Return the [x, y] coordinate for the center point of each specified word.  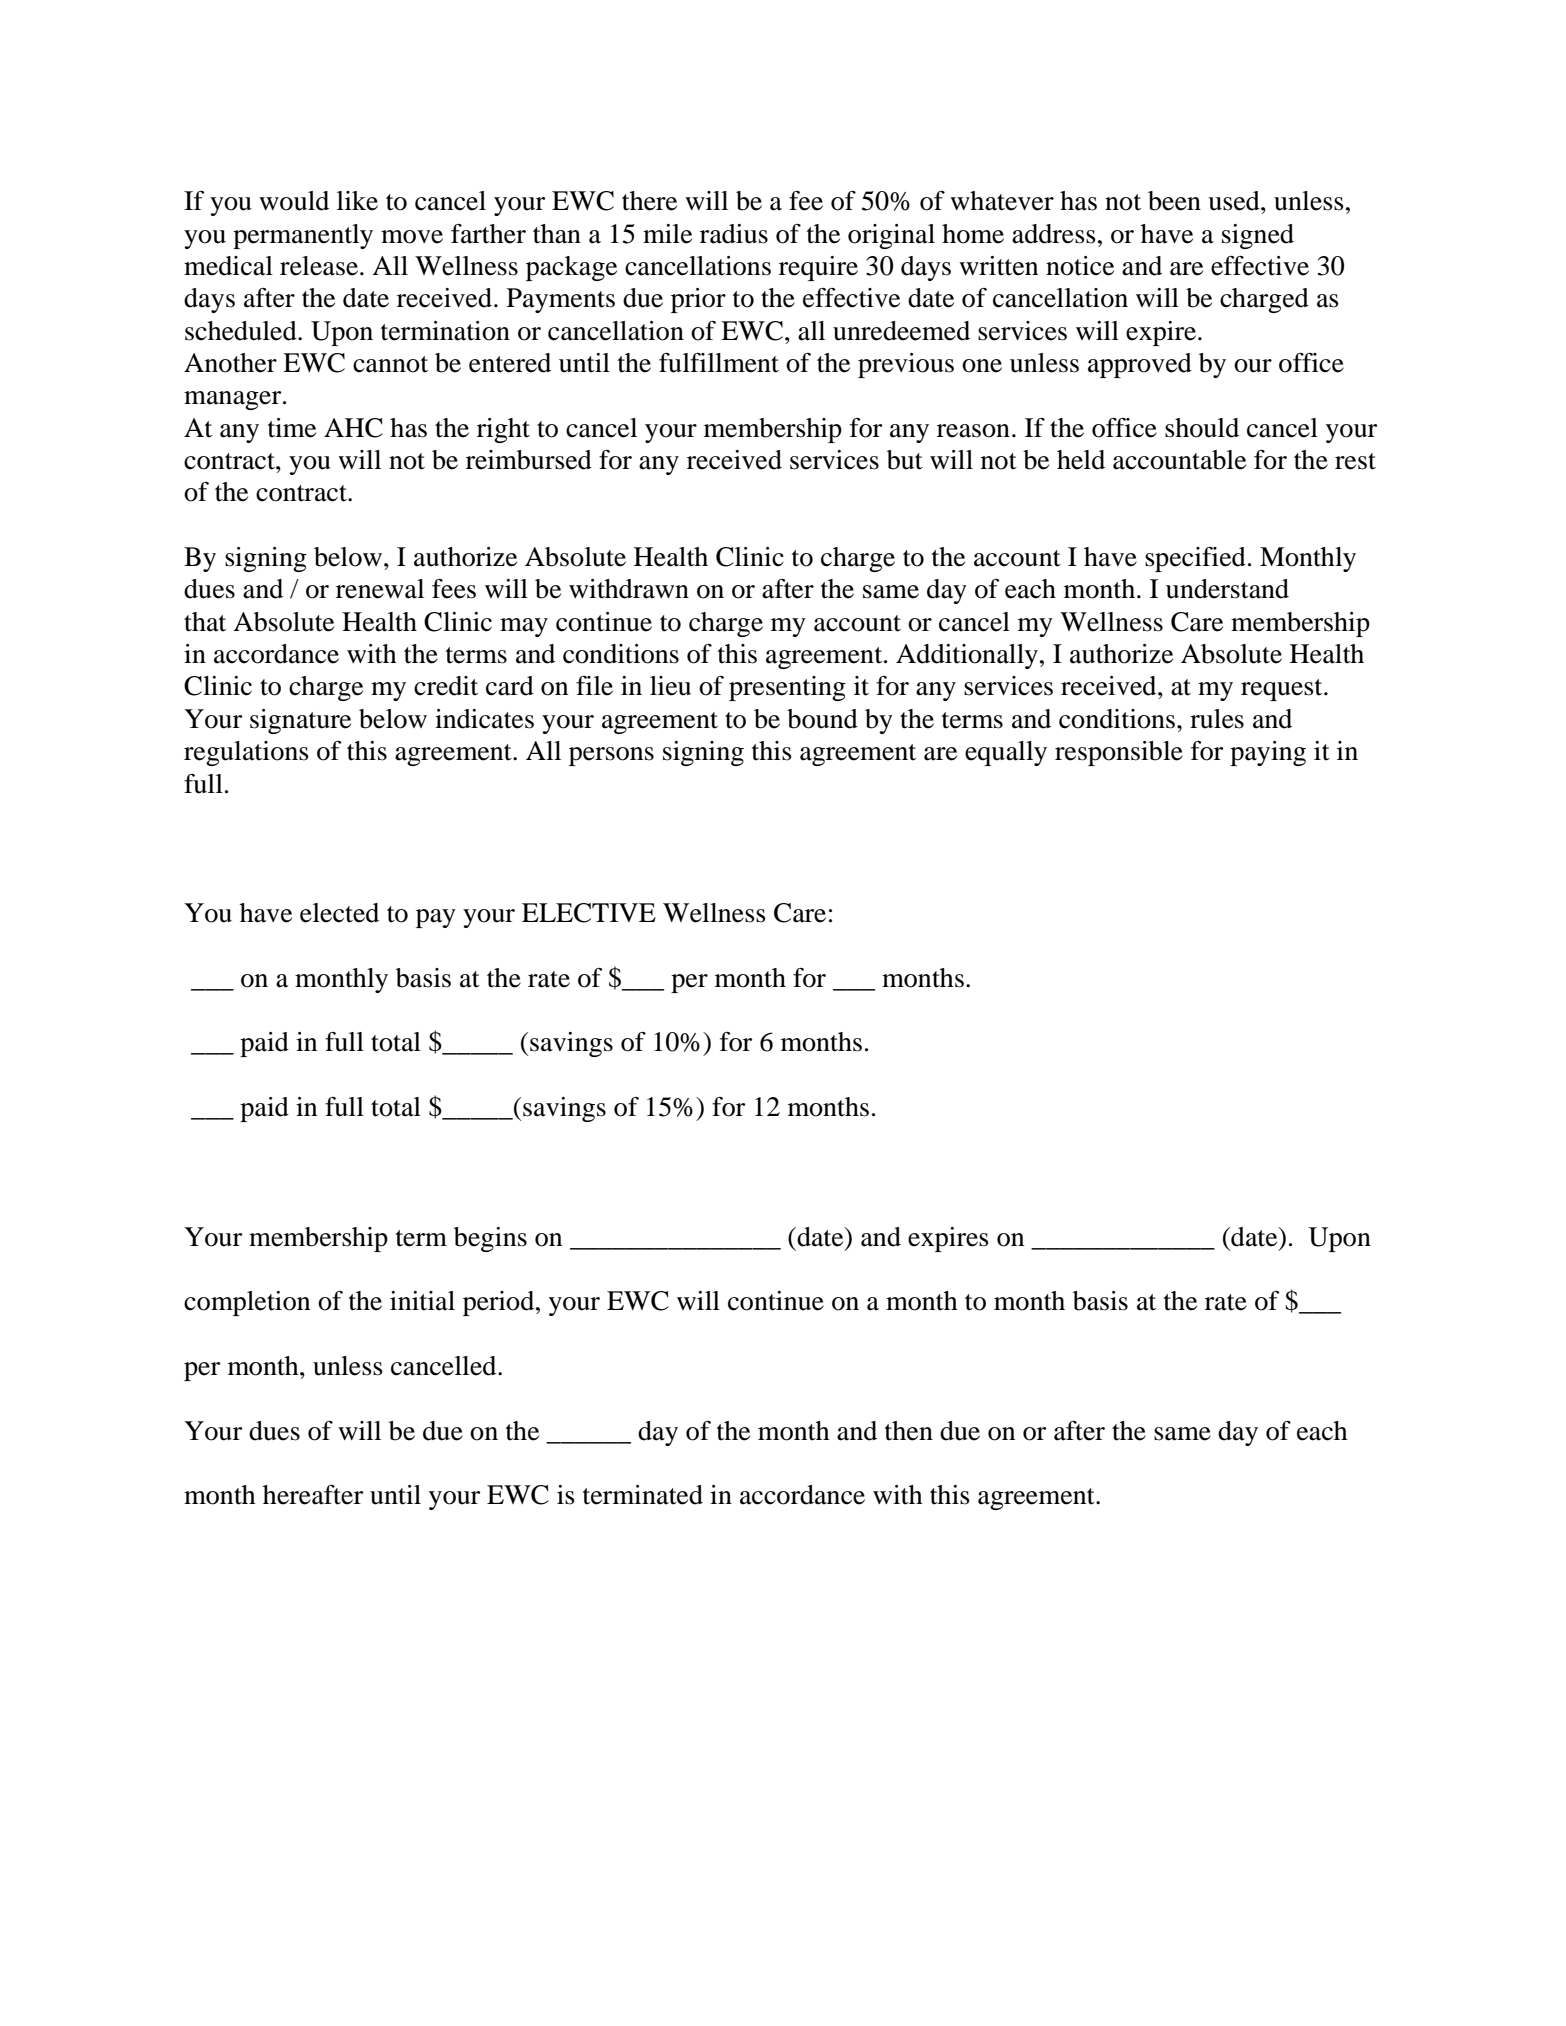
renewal [380, 589]
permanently [303, 236]
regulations [246, 753]
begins [490, 1239]
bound [822, 719]
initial [422, 1301]
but [905, 460]
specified [1195, 559]
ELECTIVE [589, 913]
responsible [1119, 753]
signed [1258, 236]
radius [734, 234]
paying [1268, 753]
